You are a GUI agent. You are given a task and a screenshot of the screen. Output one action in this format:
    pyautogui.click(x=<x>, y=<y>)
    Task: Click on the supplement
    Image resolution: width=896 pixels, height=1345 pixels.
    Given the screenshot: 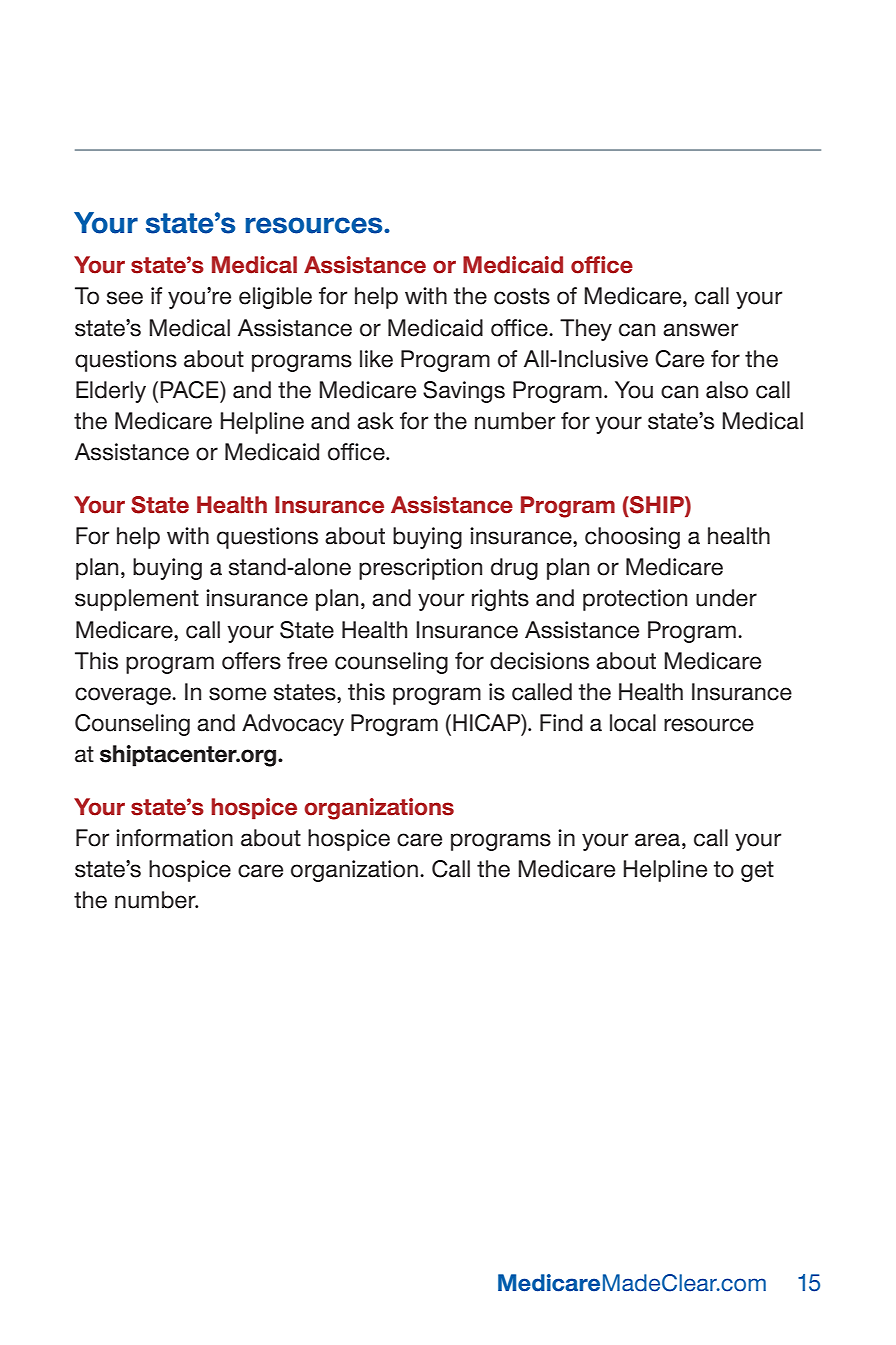 What is the action you would take?
    pyautogui.click(x=137, y=600)
